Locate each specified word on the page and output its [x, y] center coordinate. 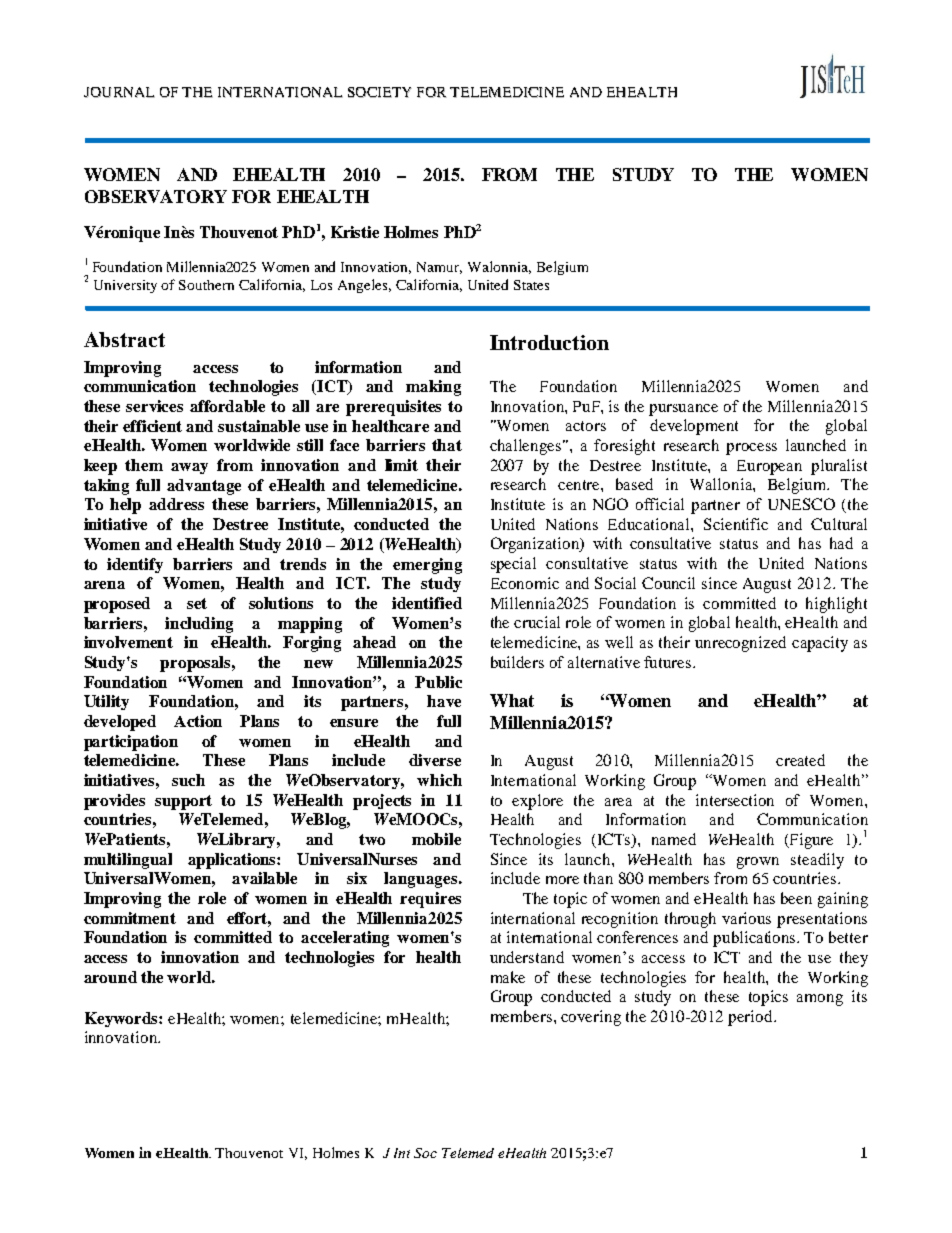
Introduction [549, 342]
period [751, 1018]
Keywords [122, 1019]
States [531, 285]
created [800, 760]
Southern [206, 285]
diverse [435, 760]
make [508, 977]
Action [198, 721]
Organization [536, 545]
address [176, 504]
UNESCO [801, 504]
